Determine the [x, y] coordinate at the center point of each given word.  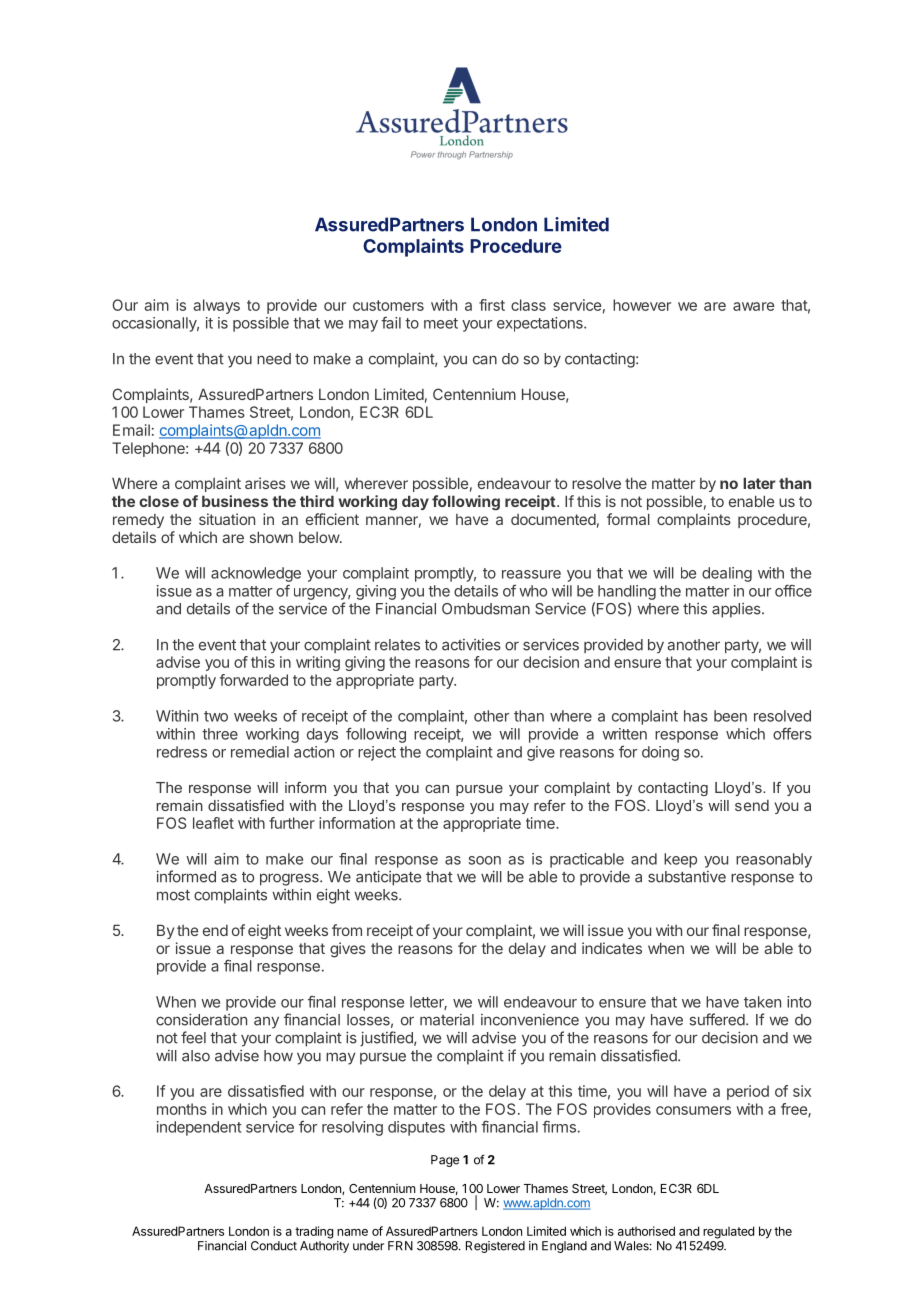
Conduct [274, 1246]
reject [377, 753]
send [752, 805]
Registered [495, 1247]
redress [182, 752]
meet [441, 323]
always [216, 306]
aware [753, 306]
